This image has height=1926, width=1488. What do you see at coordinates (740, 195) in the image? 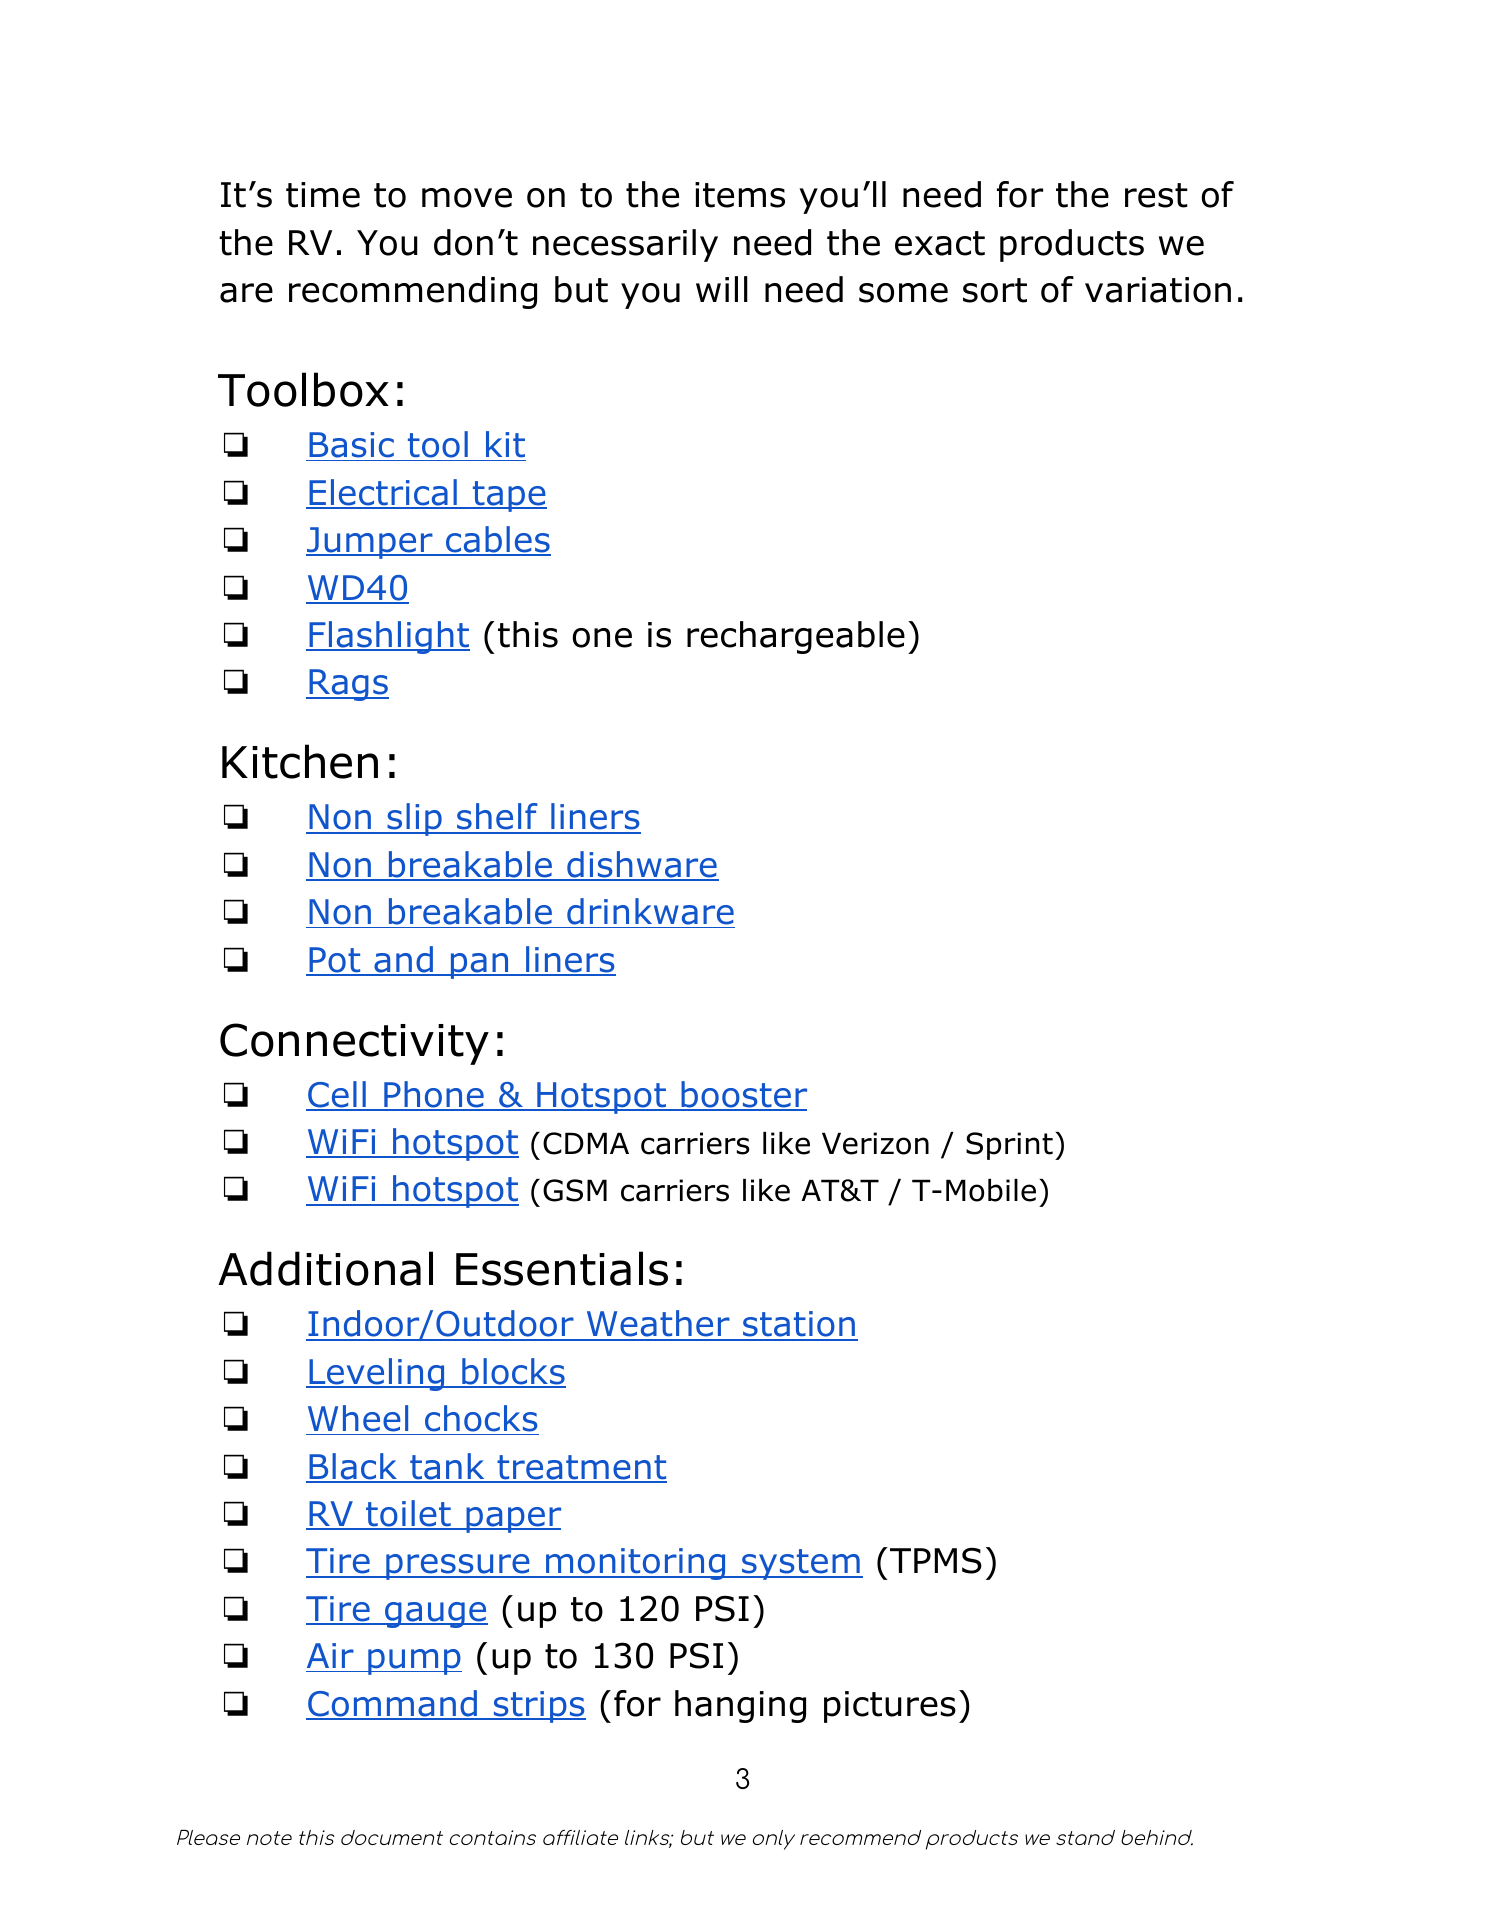
I see `items` at bounding box center [740, 195].
